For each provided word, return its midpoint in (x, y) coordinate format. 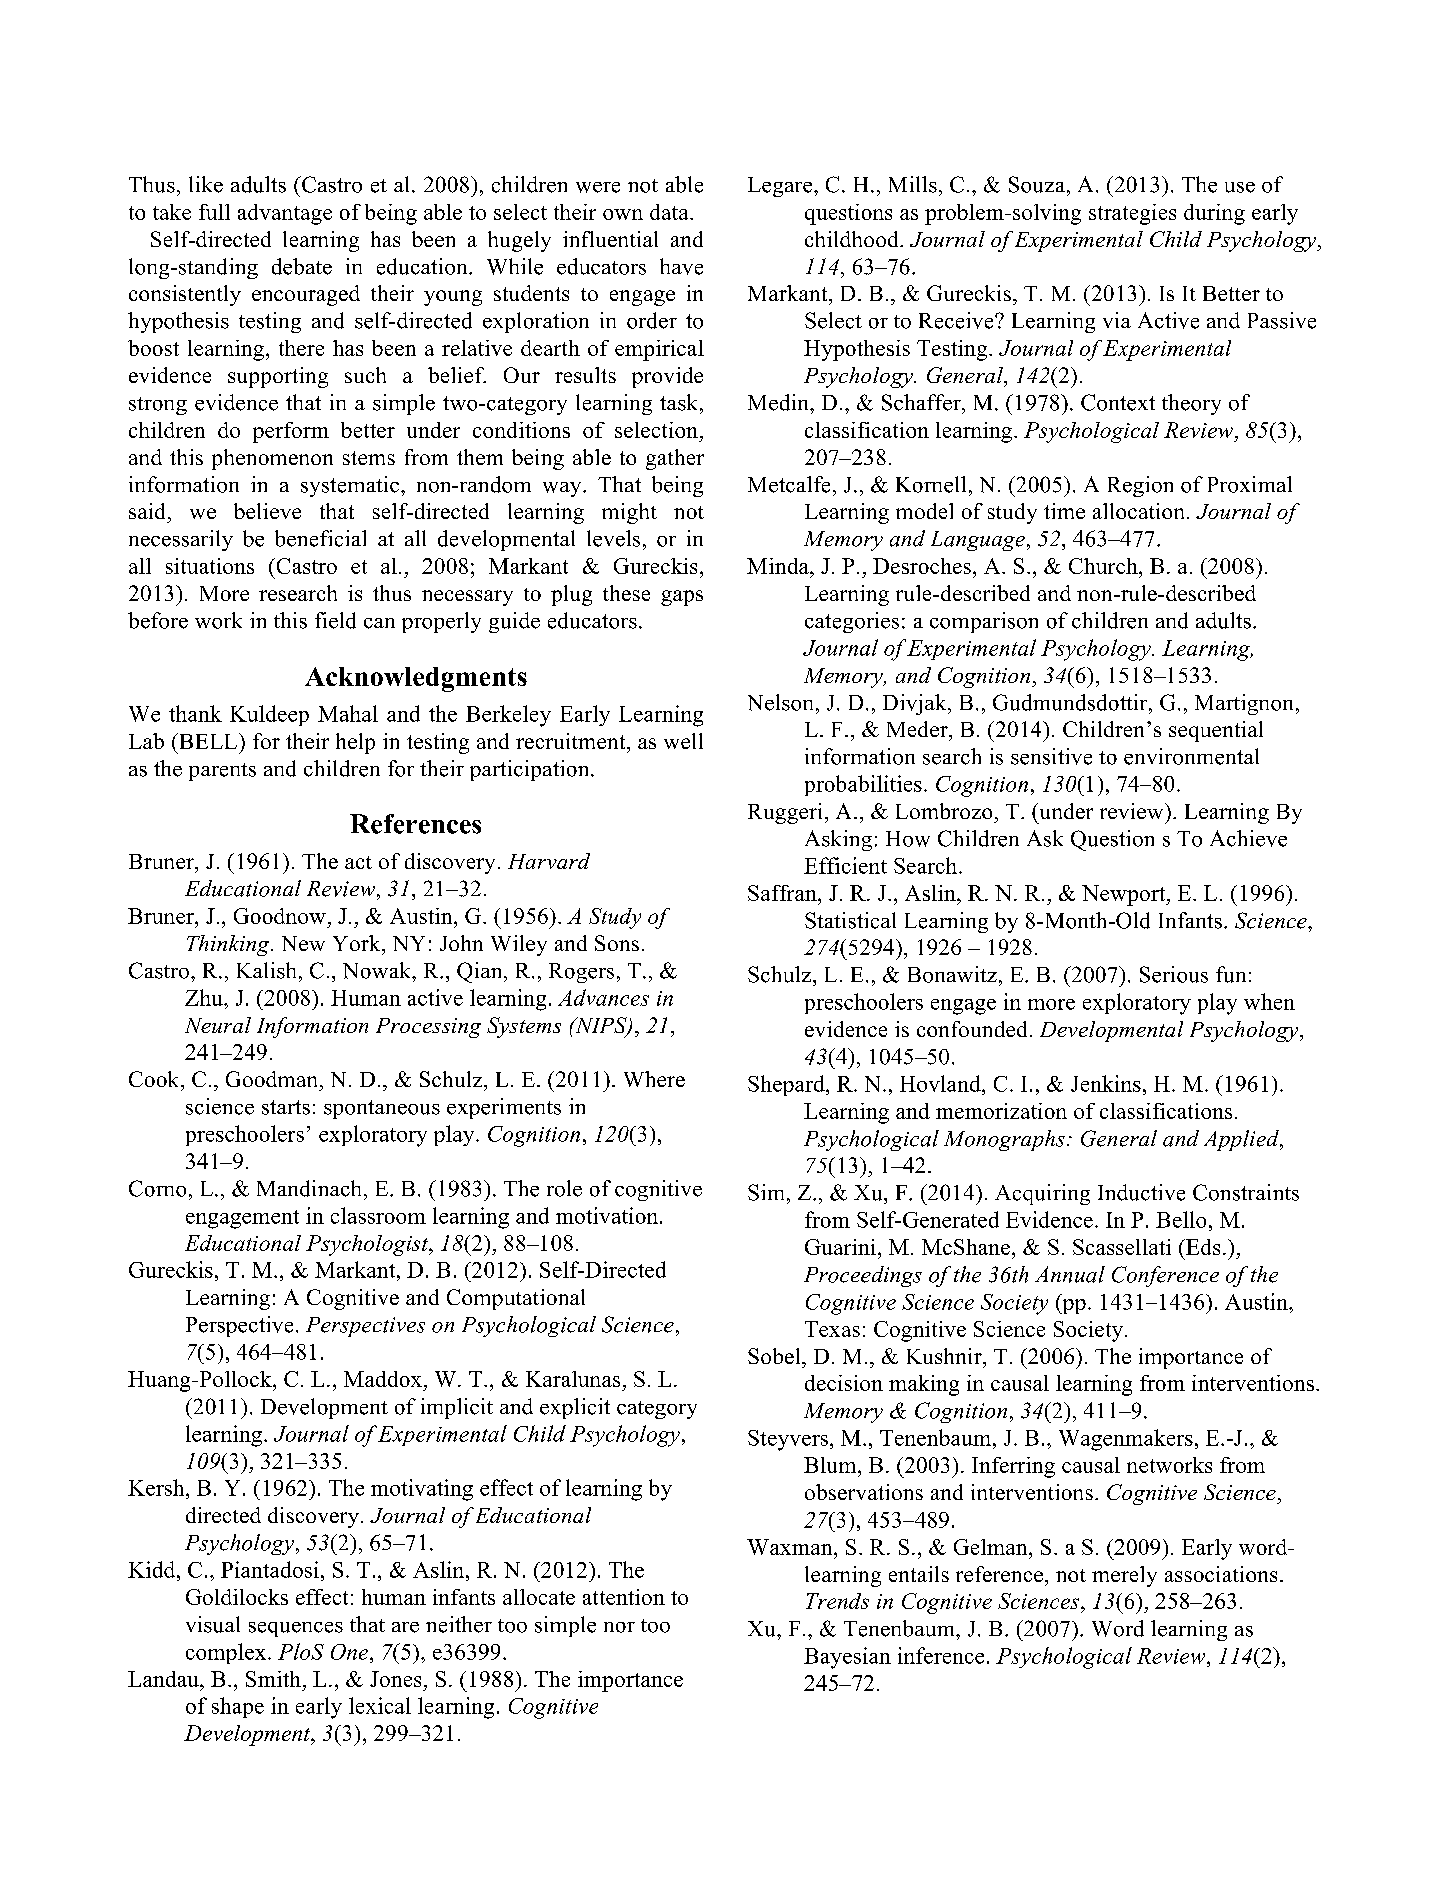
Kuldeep (269, 715)
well (683, 741)
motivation (608, 1215)
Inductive (1141, 1192)
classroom (378, 1215)
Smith (273, 1679)
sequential (1216, 731)
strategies (1132, 214)
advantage (285, 214)
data (670, 212)
